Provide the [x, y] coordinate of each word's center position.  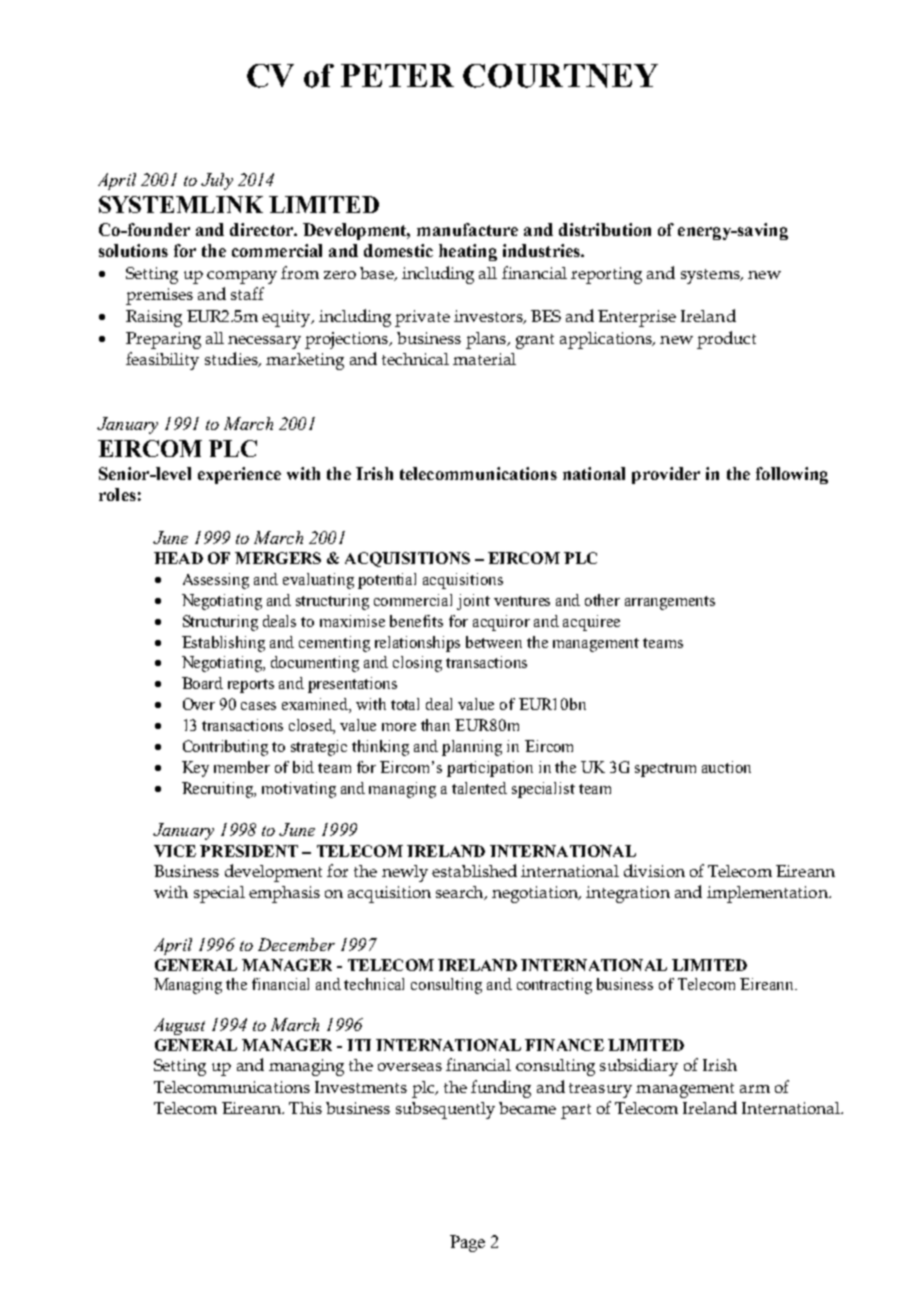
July [217, 181]
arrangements [670, 603]
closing [417, 664]
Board [202, 683]
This [305, 1108]
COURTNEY [560, 76]
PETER [397, 75]
